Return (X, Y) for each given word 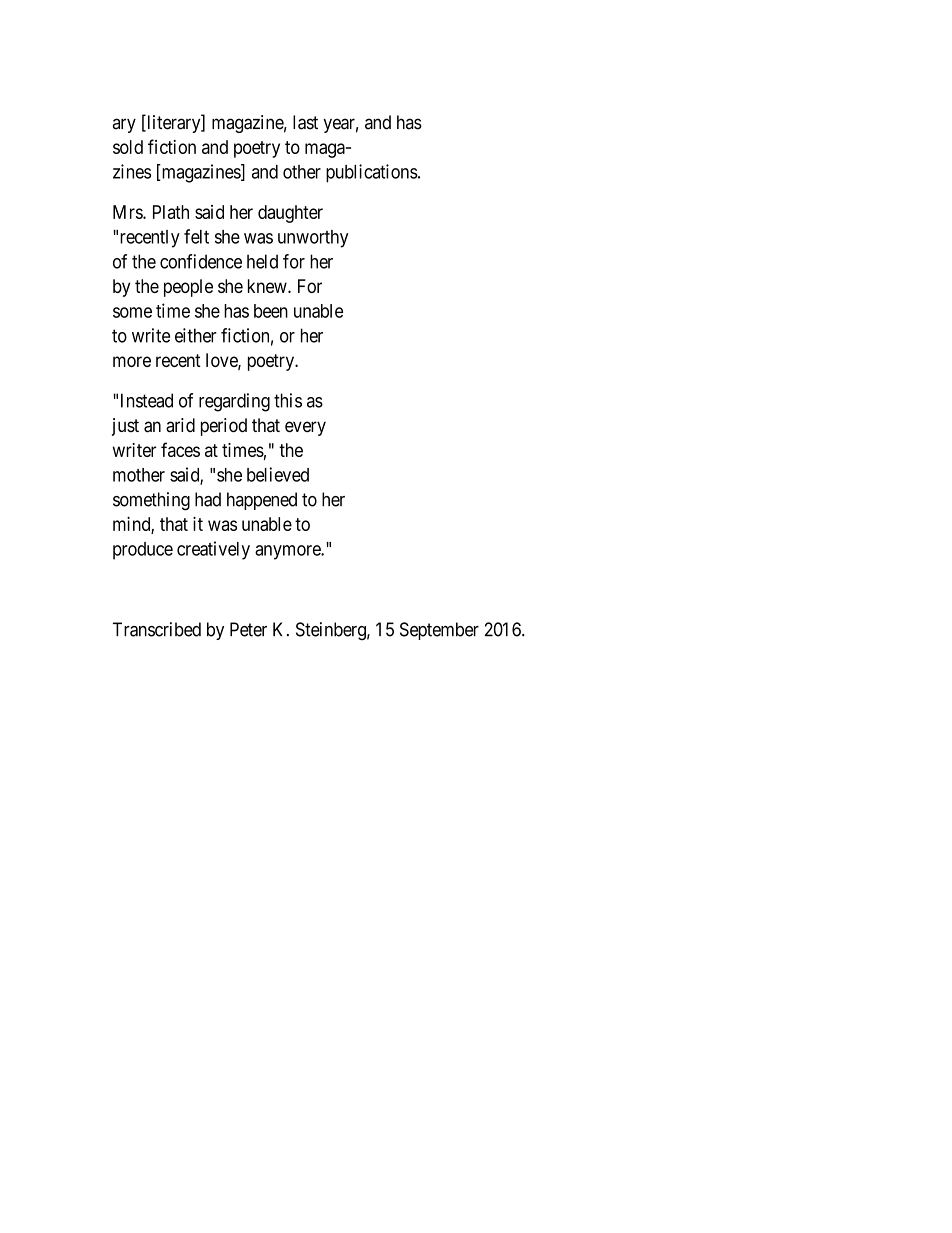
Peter (248, 629)
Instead (147, 400)
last (305, 122)
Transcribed (157, 629)
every (305, 428)
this (288, 400)
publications (372, 173)
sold (128, 147)
